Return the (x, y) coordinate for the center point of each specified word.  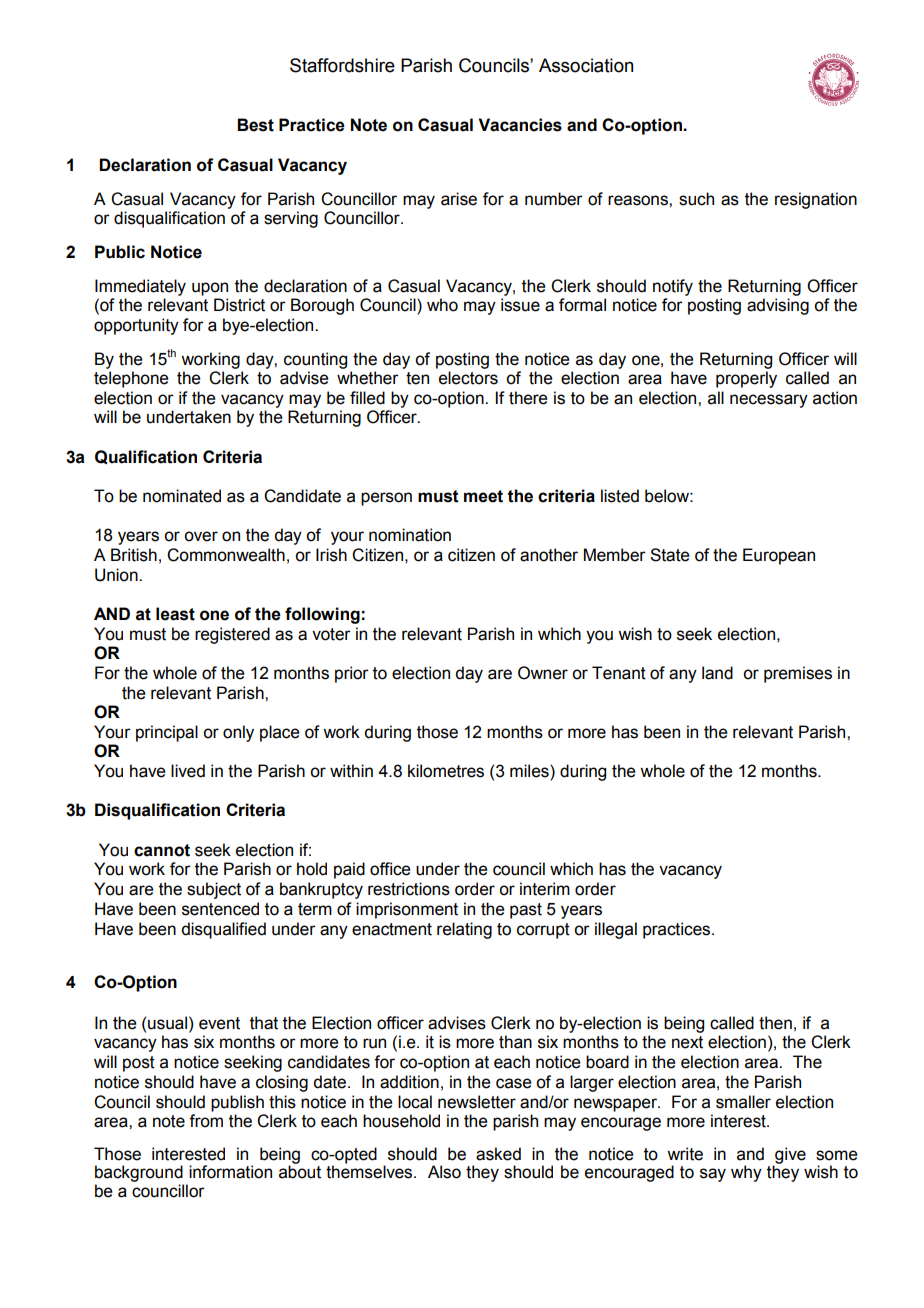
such (696, 199)
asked (498, 1154)
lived (188, 771)
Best (255, 125)
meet (483, 496)
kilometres (446, 771)
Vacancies (520, 125)
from (206, 1121)
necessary (769, 401)
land (717, 673)
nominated (182, 496)
